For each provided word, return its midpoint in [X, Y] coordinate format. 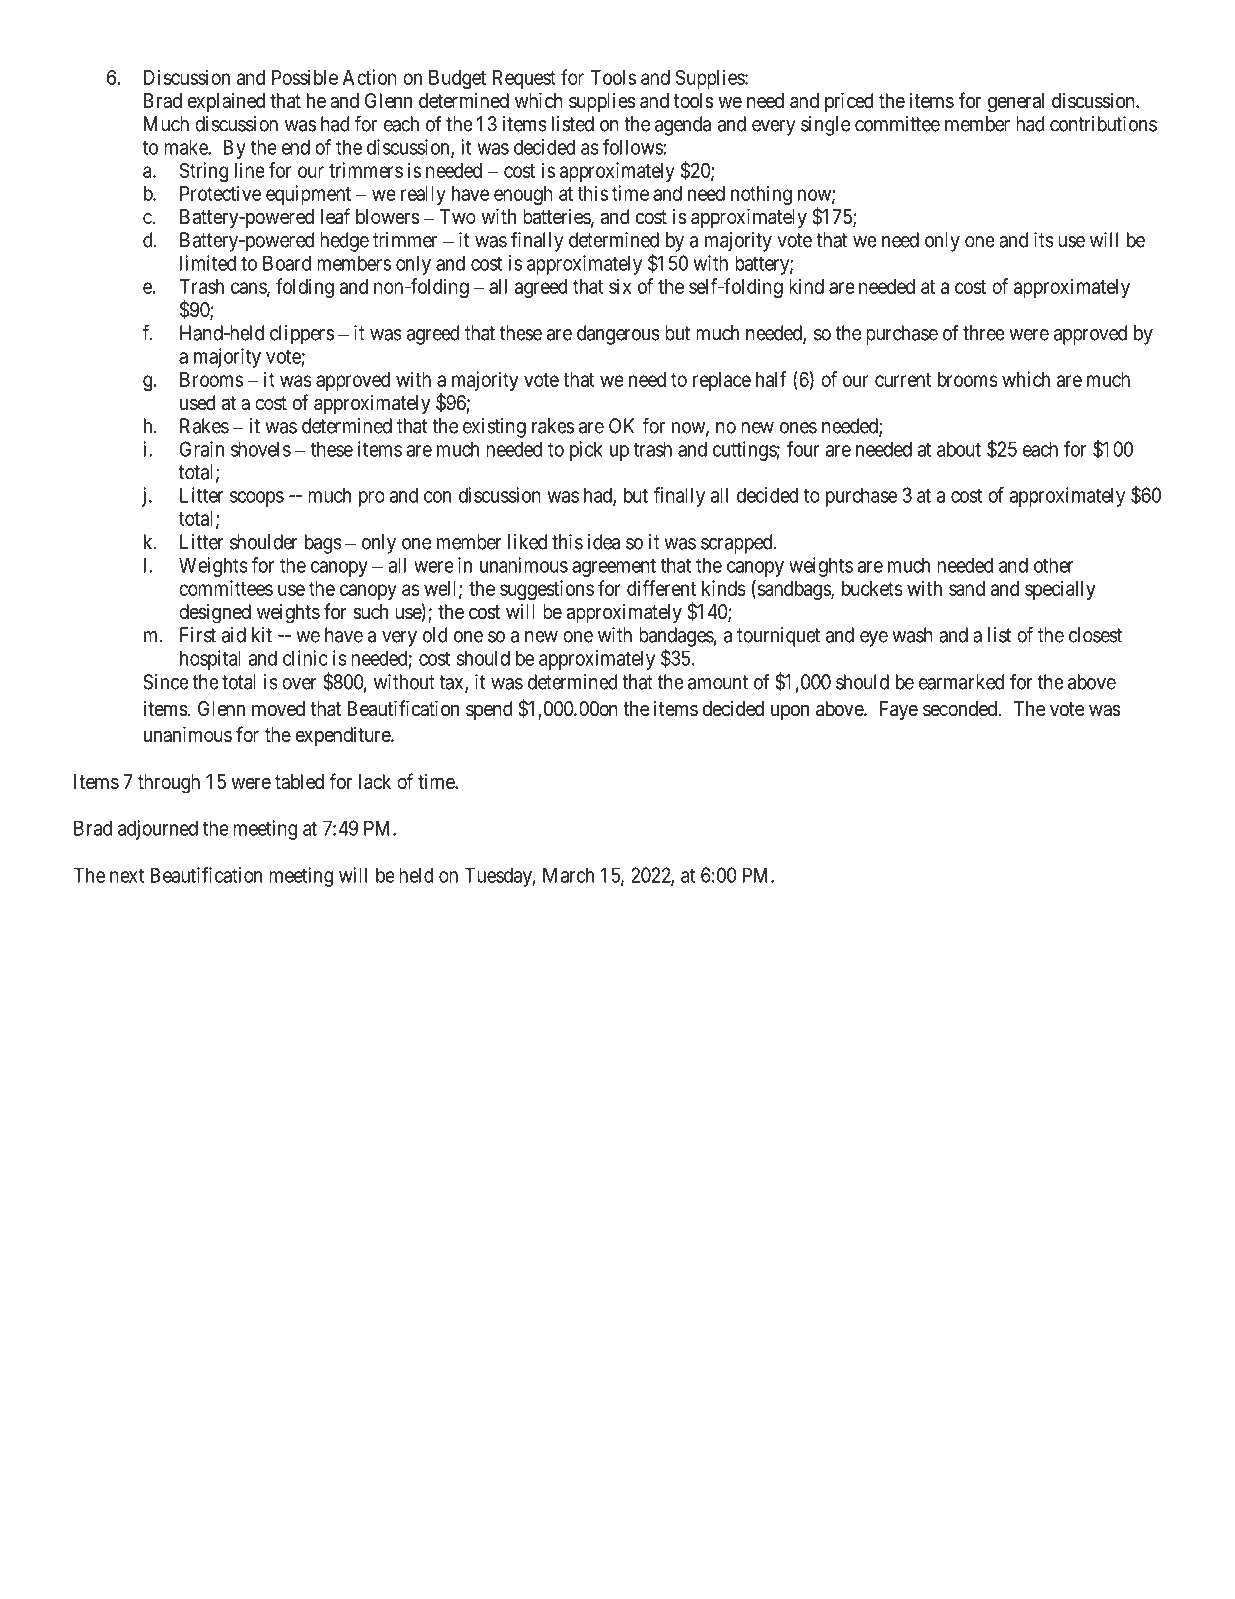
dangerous [618, 335]
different [661, 588]
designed [215, 614]
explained [226, 102]
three [984, 333]
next [127, 875]
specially [1060, 590]
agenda [683, 126]
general [1016, 103]
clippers [302, 335]
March [568, 875]
